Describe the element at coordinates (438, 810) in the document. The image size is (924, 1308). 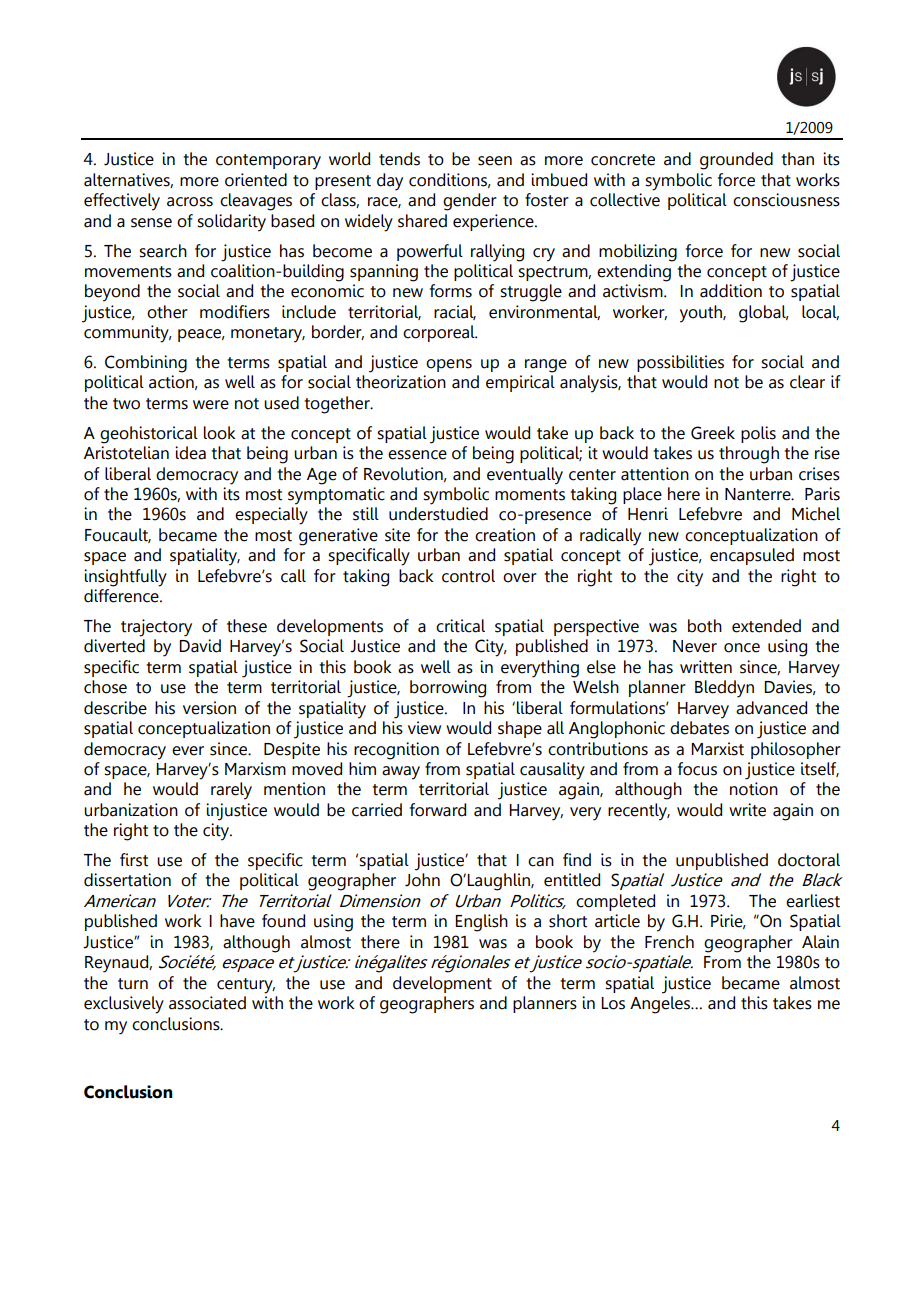
I see `forward` at that location.
